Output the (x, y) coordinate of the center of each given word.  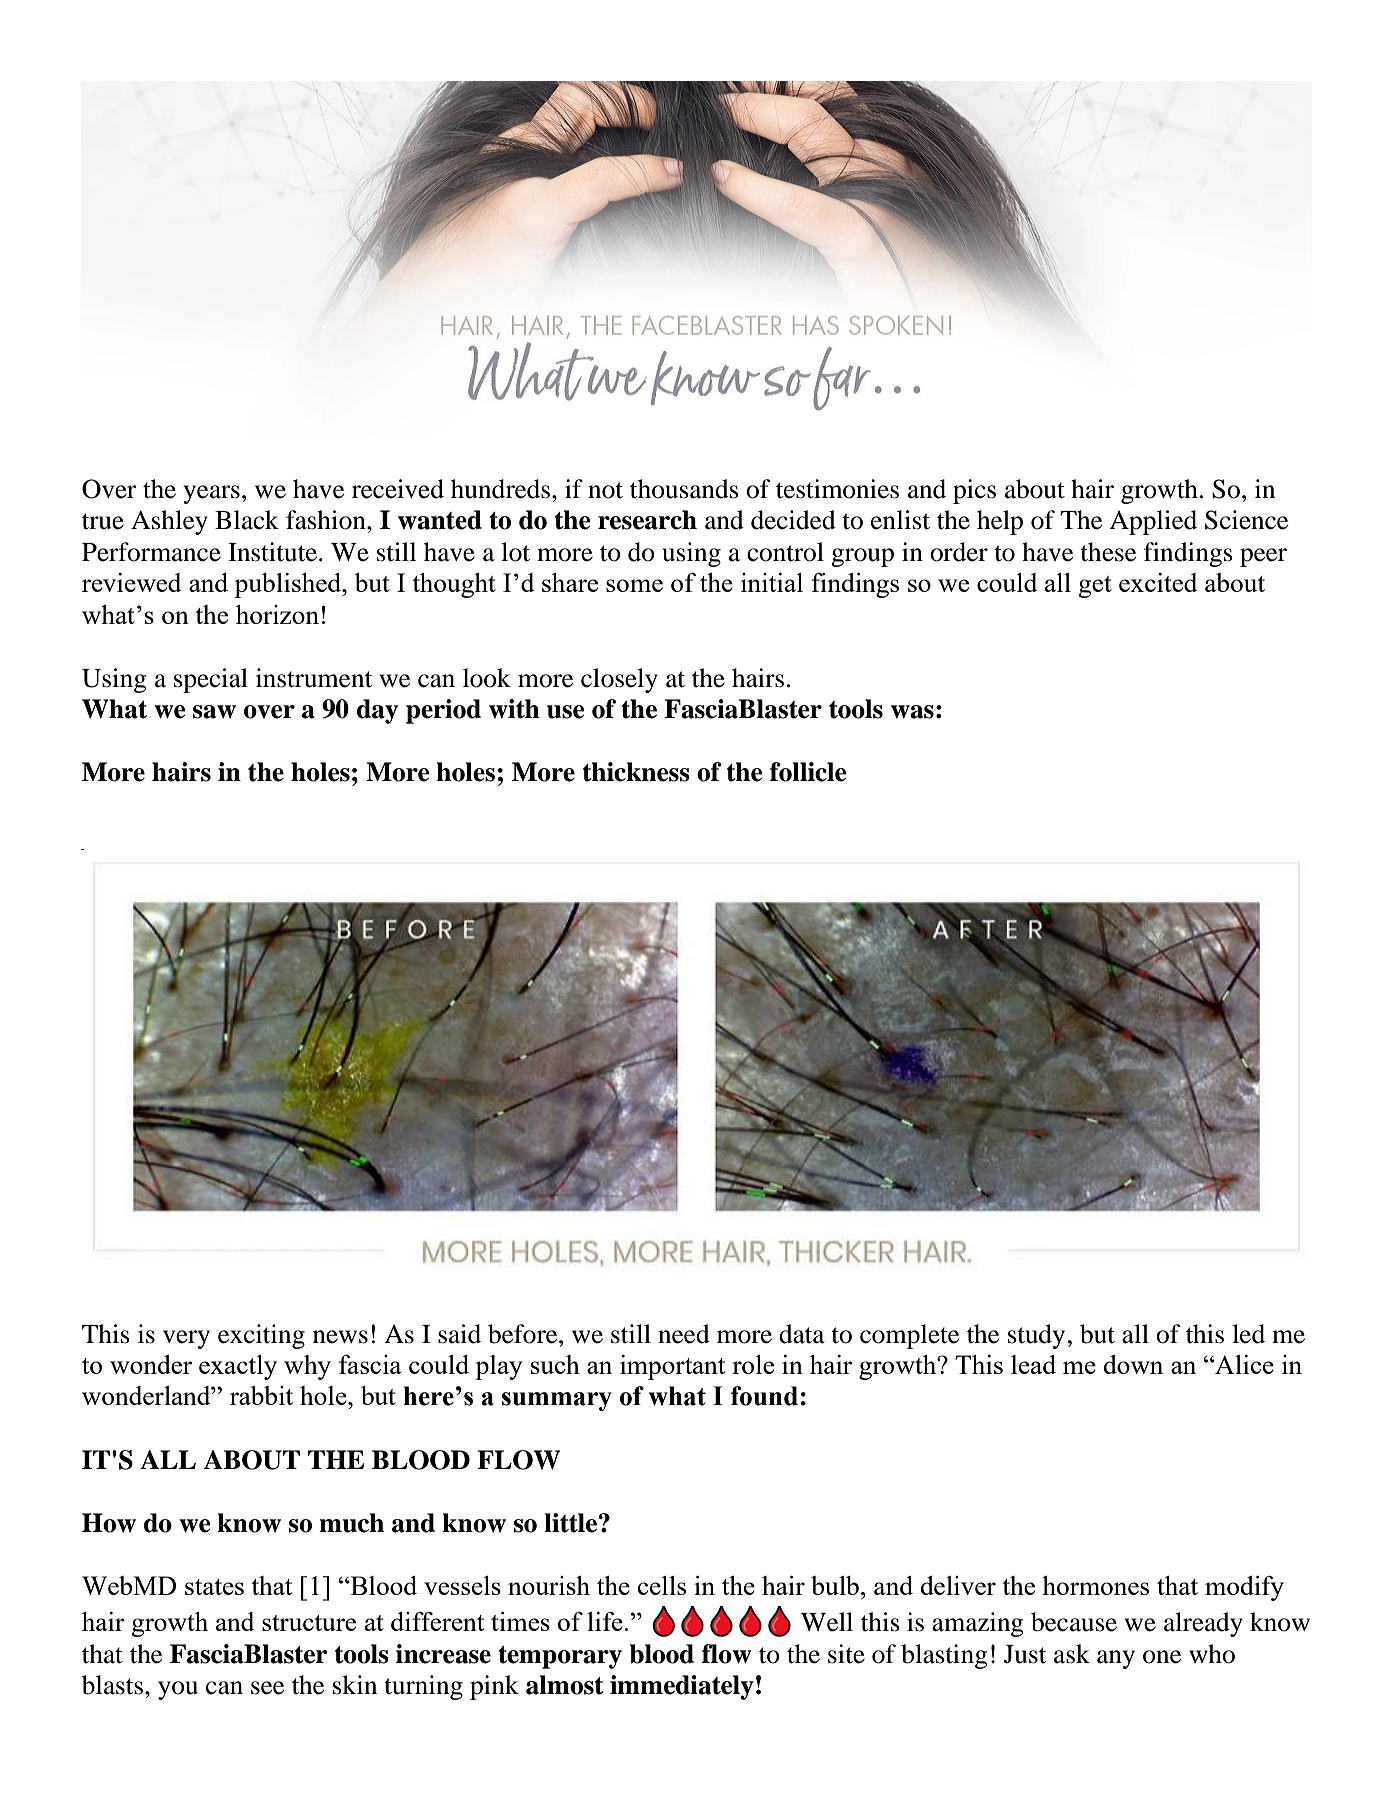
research (647, 520)
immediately (682, 1687)
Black (247, 520)
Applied (1153, 522)
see (267, 1688)
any (1116, 1659)
